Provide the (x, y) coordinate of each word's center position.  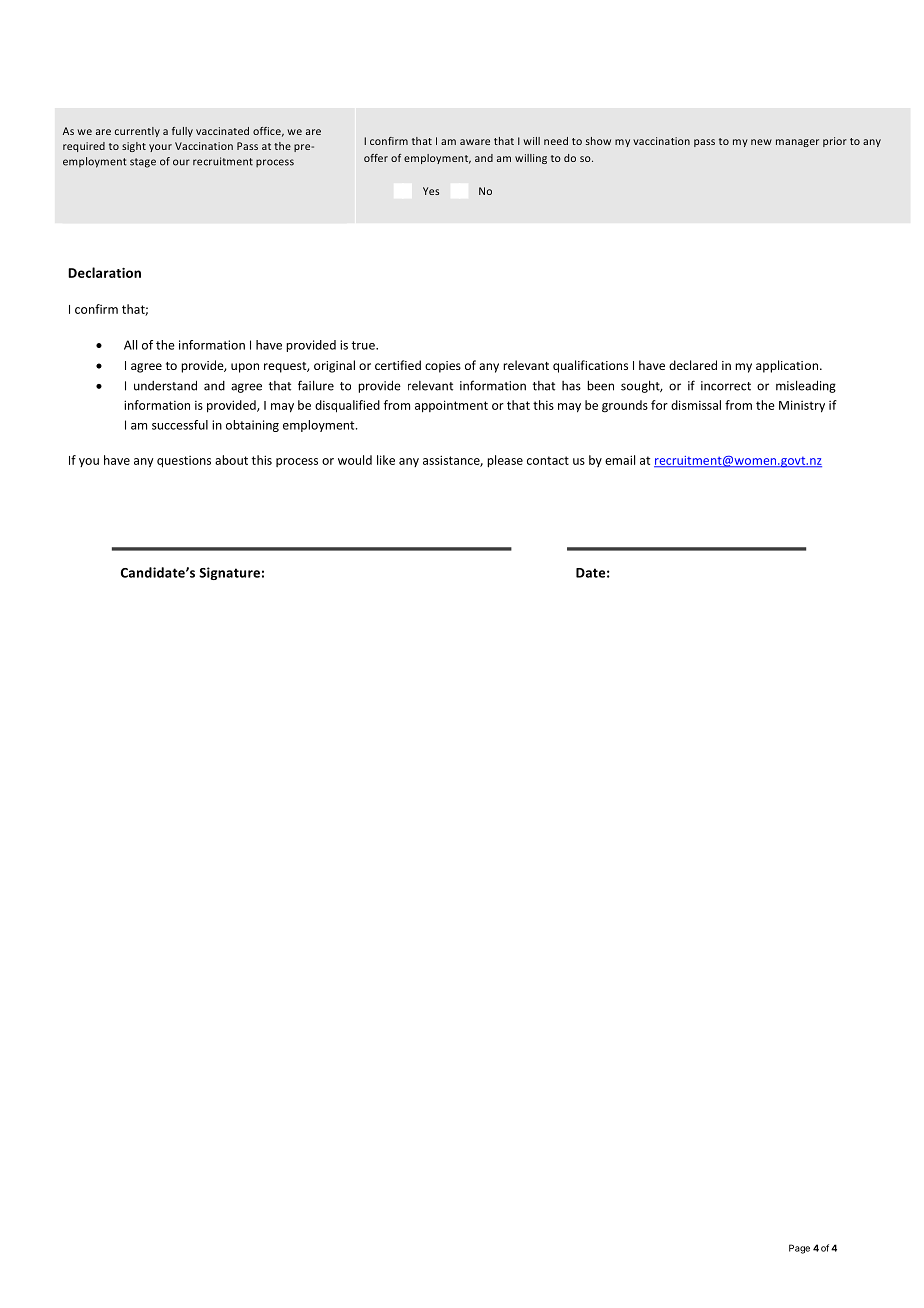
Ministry (802, 406)
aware (475, 142)
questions (184, 462)
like (386, 460)
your (160, 148)
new (761, 142)
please (505, 461)
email (620, 460)
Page (799, 1249)
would (355, 460)
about (231, 460)
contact (548, 460)
